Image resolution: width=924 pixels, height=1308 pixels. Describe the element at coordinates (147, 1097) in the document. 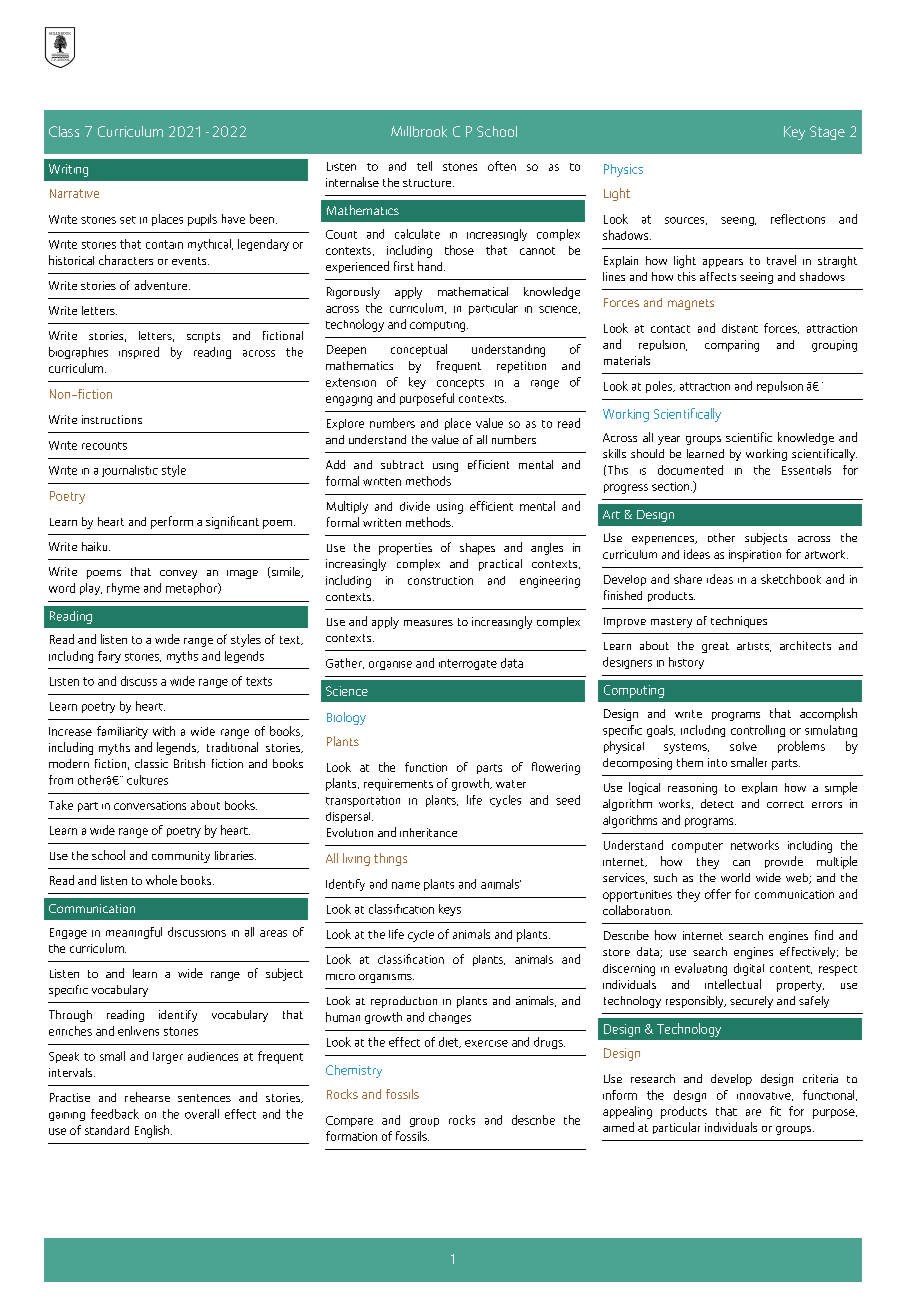

I see `rehearse` at that location.
